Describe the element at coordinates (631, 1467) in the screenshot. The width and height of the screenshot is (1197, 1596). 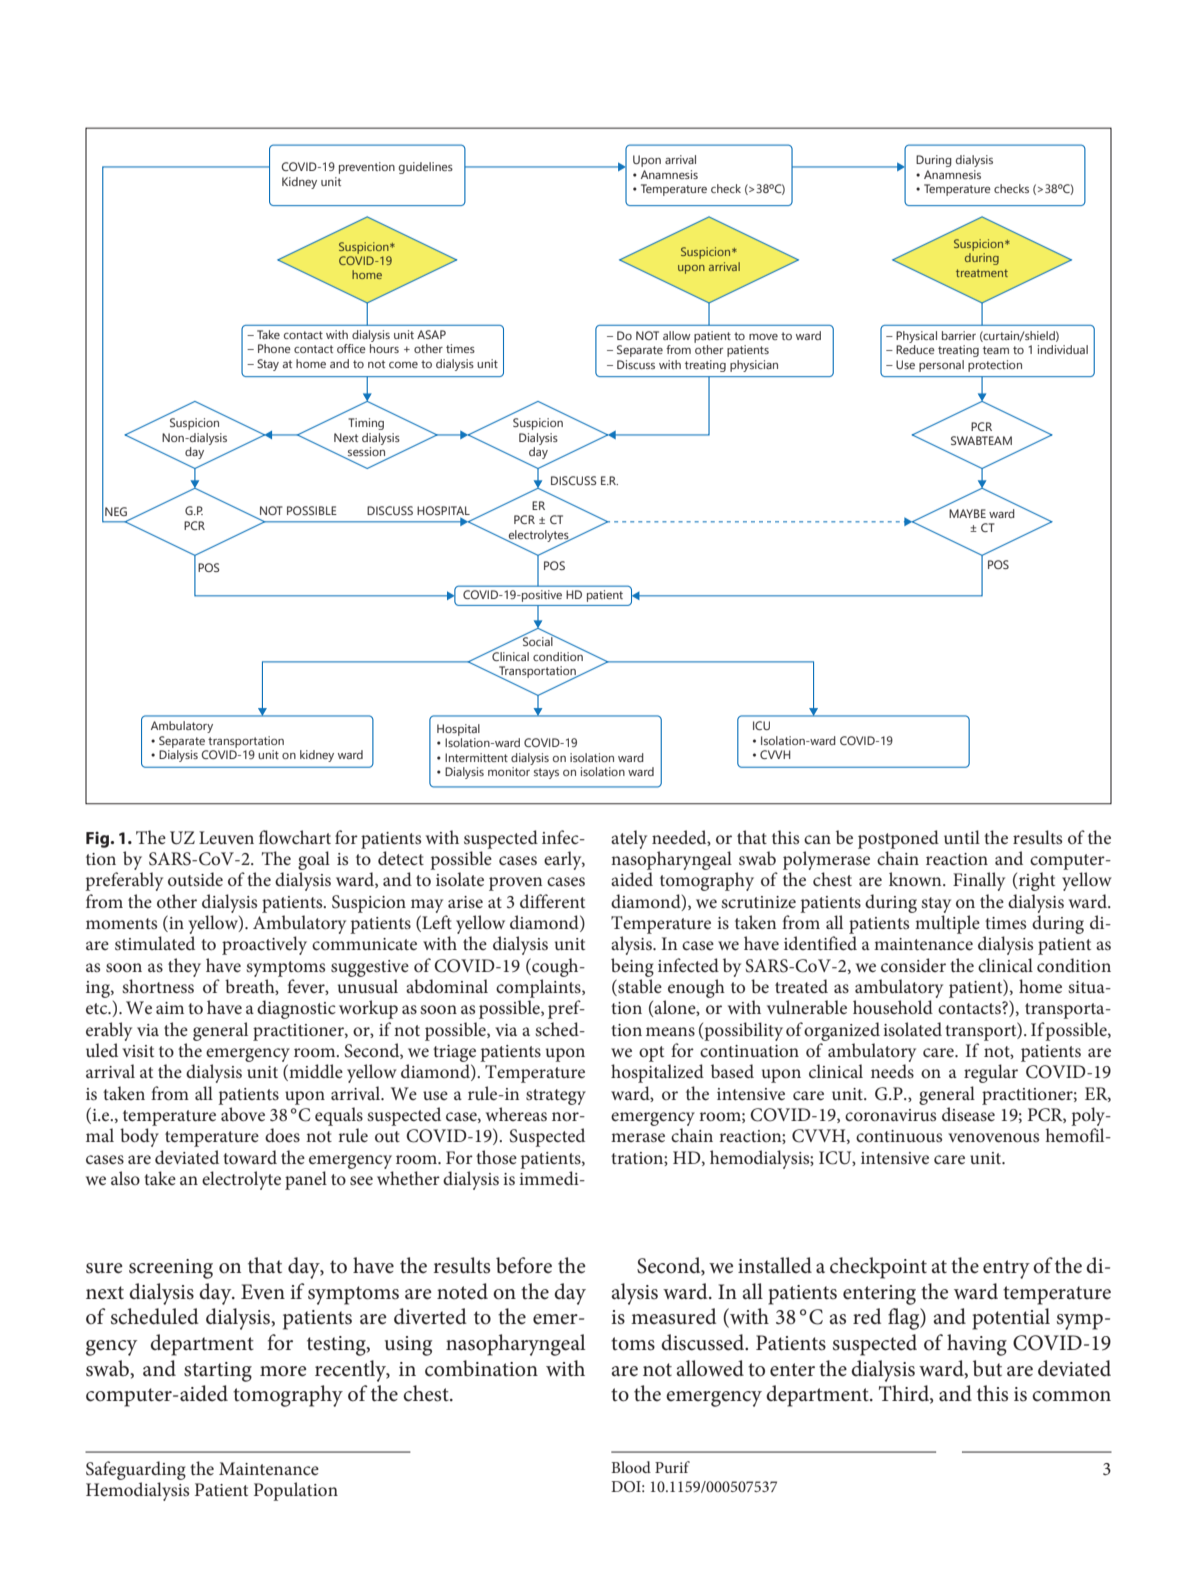
I see `Blood` at that location.
